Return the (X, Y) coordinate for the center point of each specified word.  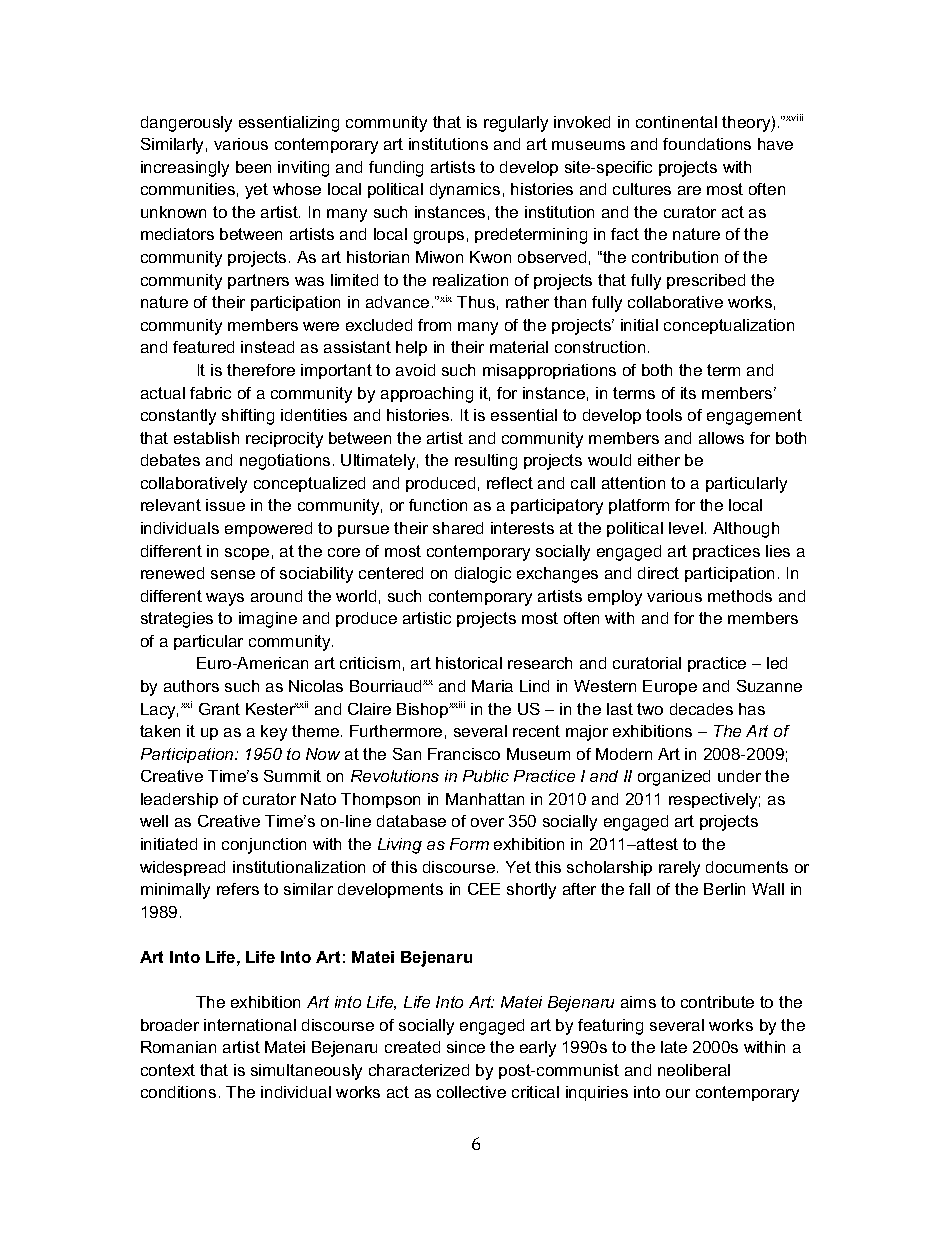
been (253, 167)
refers (238, 889)
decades (701, 709)
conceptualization (729, 326)
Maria (492, 686)
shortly (531, 891)
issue (225, 505)
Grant (219, 709)
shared (458, 528)
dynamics (465, 191)
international (250, 1025)
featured (203, 347)
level (686, 528)
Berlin (724, 889)
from (434, 325)
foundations (707, 144)
